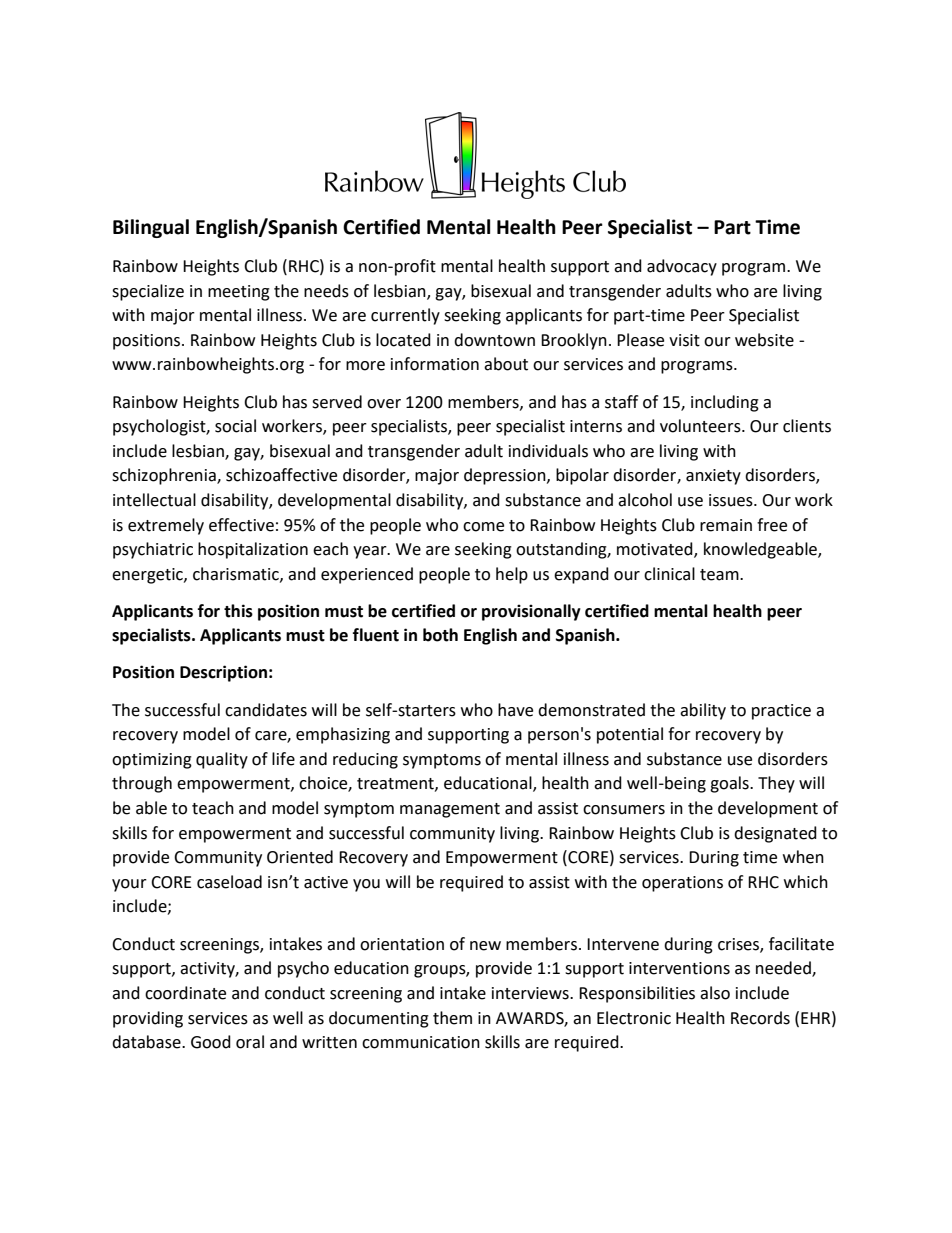  I want to click on through, so click(142, 784).
